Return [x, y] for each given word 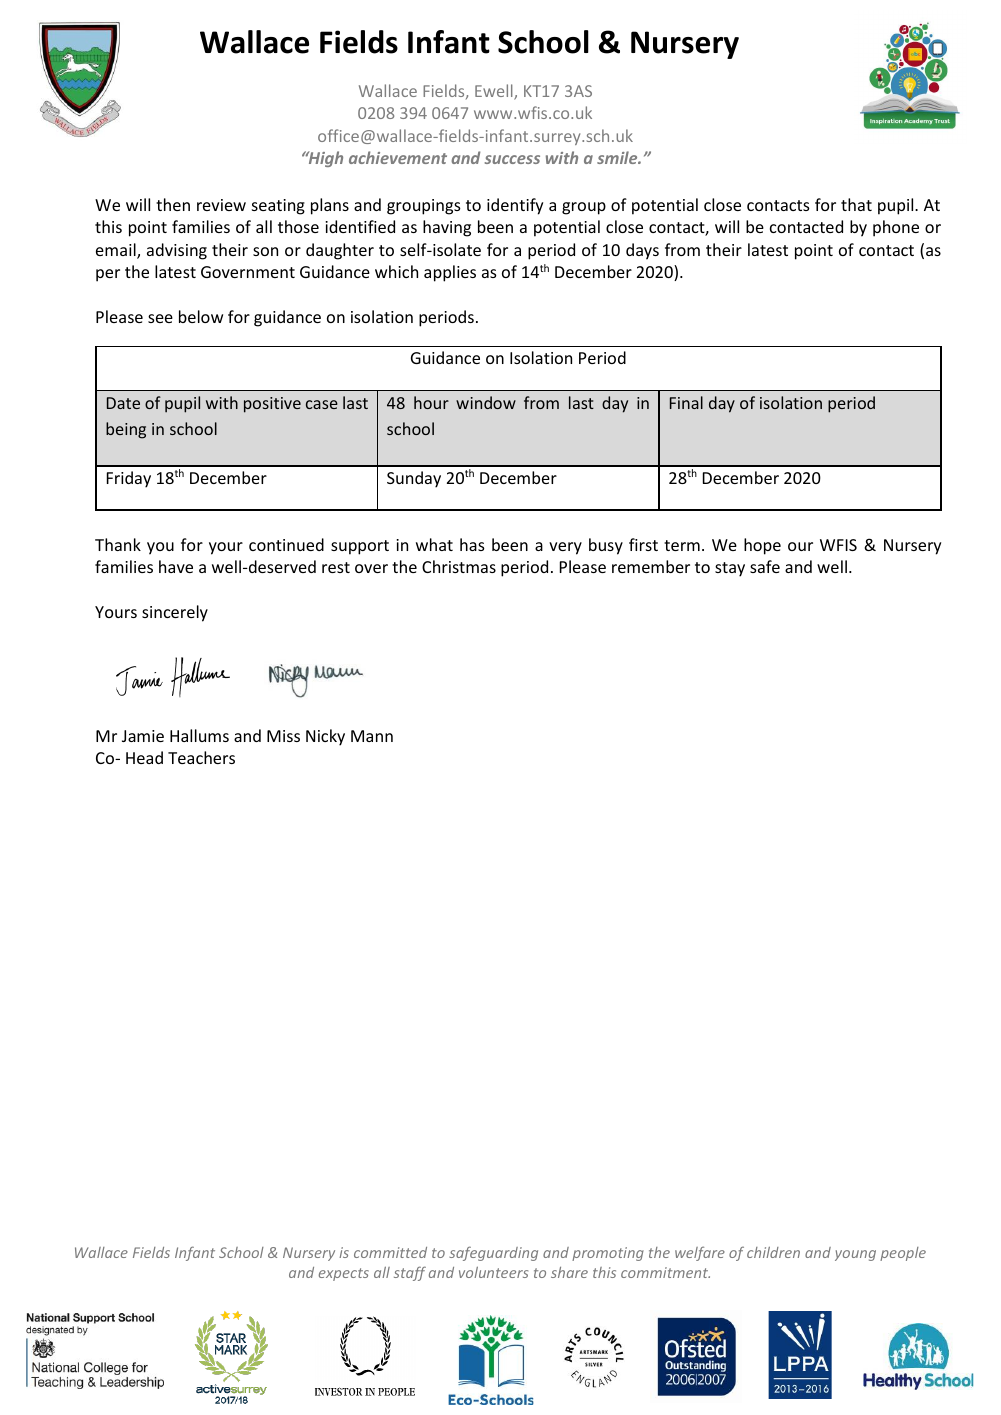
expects [344, 1274]
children [773, 1252]
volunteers [493, 1272]
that [856, 204]
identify [515, 206]
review [221, 205]
